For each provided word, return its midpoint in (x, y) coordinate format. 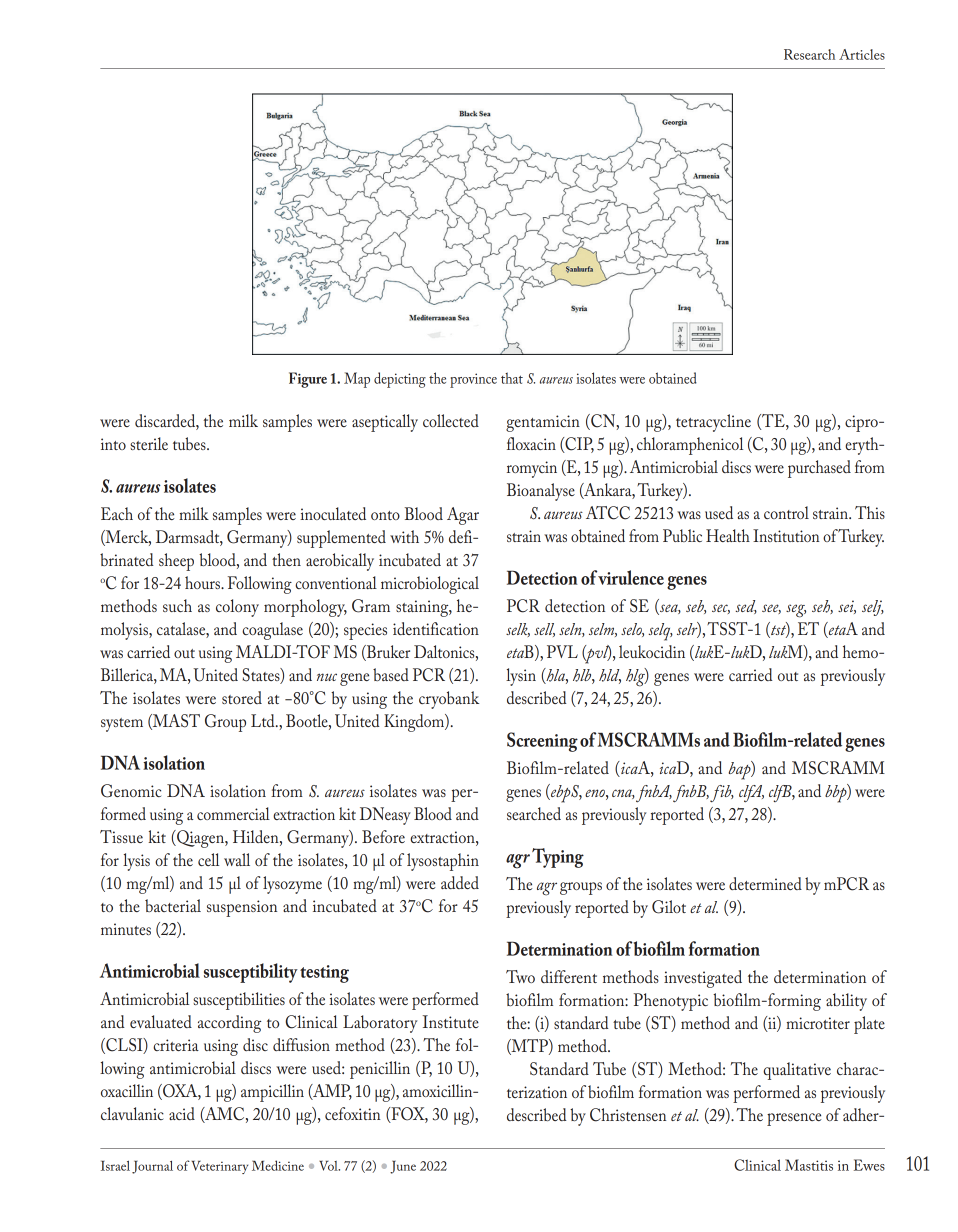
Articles (862, 54)
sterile (149, 443)
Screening (542, 742)
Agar (463, 516)
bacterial (173, 905)
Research (809, 54)
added (460, 882)
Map (357, 380)
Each (117, 513)
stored (242, 697)
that (512, 378)
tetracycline (713, 423)
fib (722, 794)
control (786, 512)
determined (765, 883)
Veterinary (220, 1167)
